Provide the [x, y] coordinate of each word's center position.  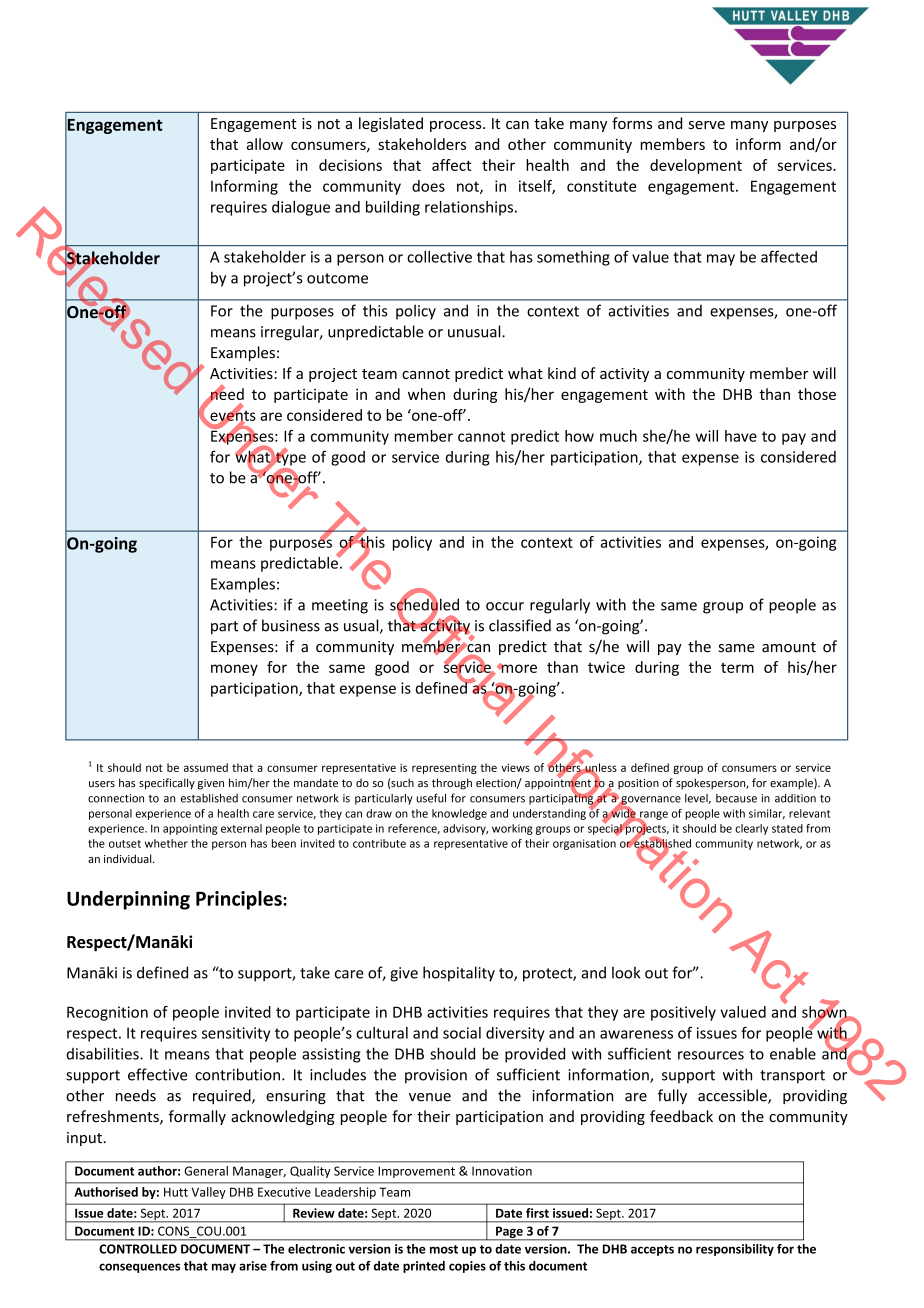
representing [444, 769]
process [457, 126]
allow [264, 144]
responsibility [735, 1250]
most [444, 1249]
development [696, 166]
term [737, 668]
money [234, 670]
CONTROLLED [138, 1249]
